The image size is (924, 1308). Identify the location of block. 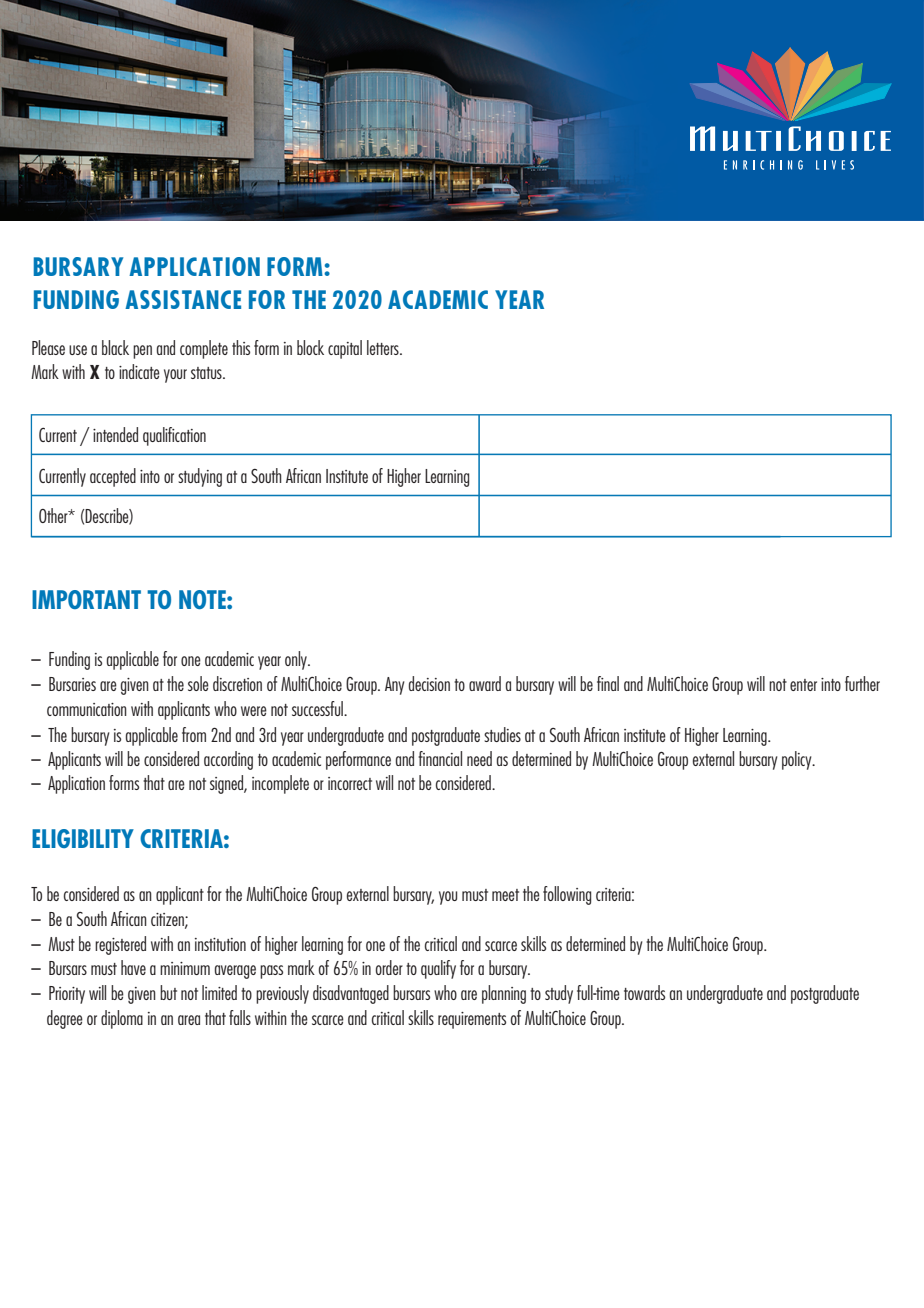
(310, 347).
